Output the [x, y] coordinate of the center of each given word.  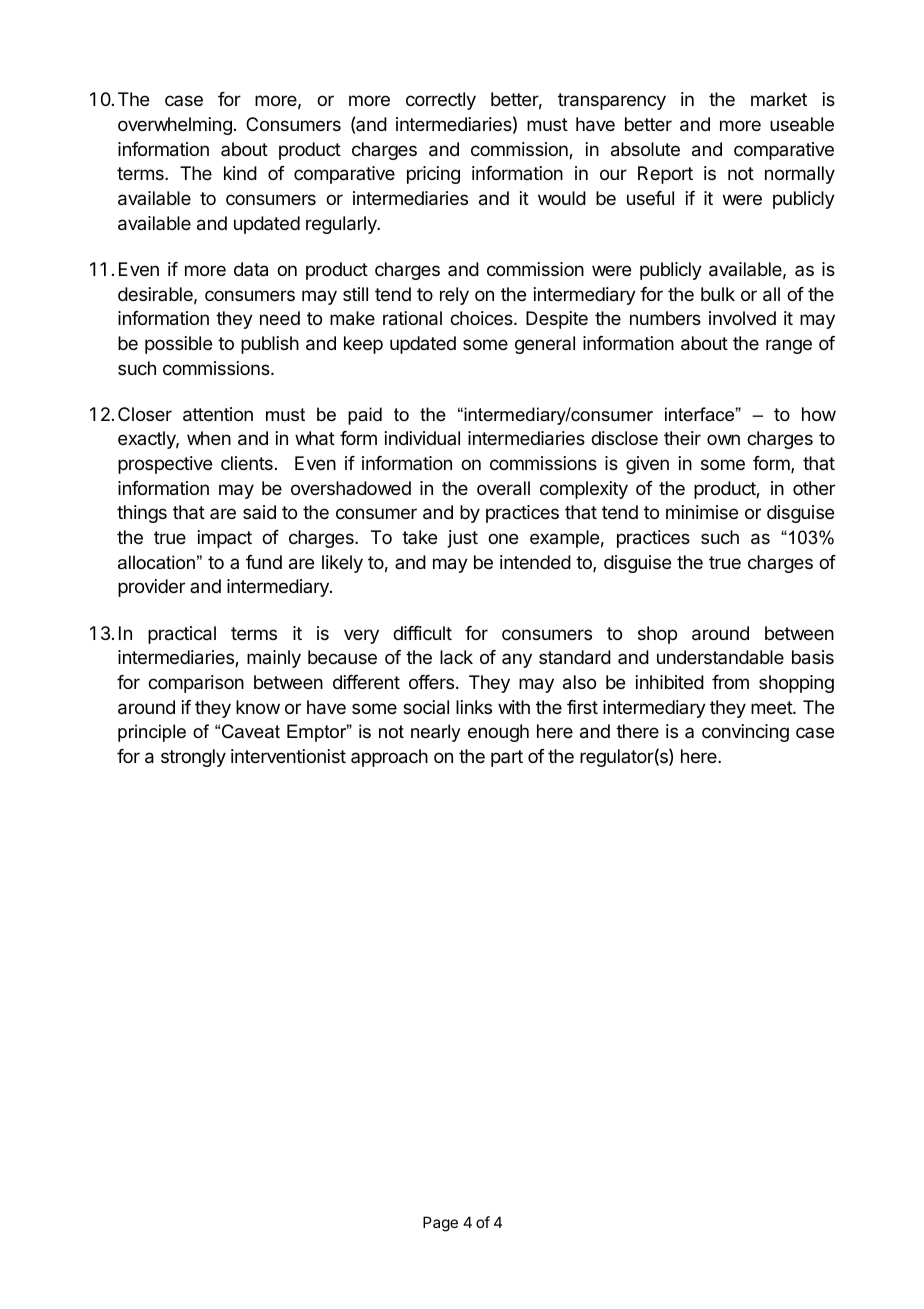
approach [389, 758]
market [779, 99]
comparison [196, 684]
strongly [193, 758]
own [723, 439]
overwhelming [175, 126]
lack [456, 657]
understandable [720, 657]
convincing [745, 733]
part [507, 758]
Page [440, 1224]
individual [422, 438]
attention [218, 414]
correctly [441, 101]
